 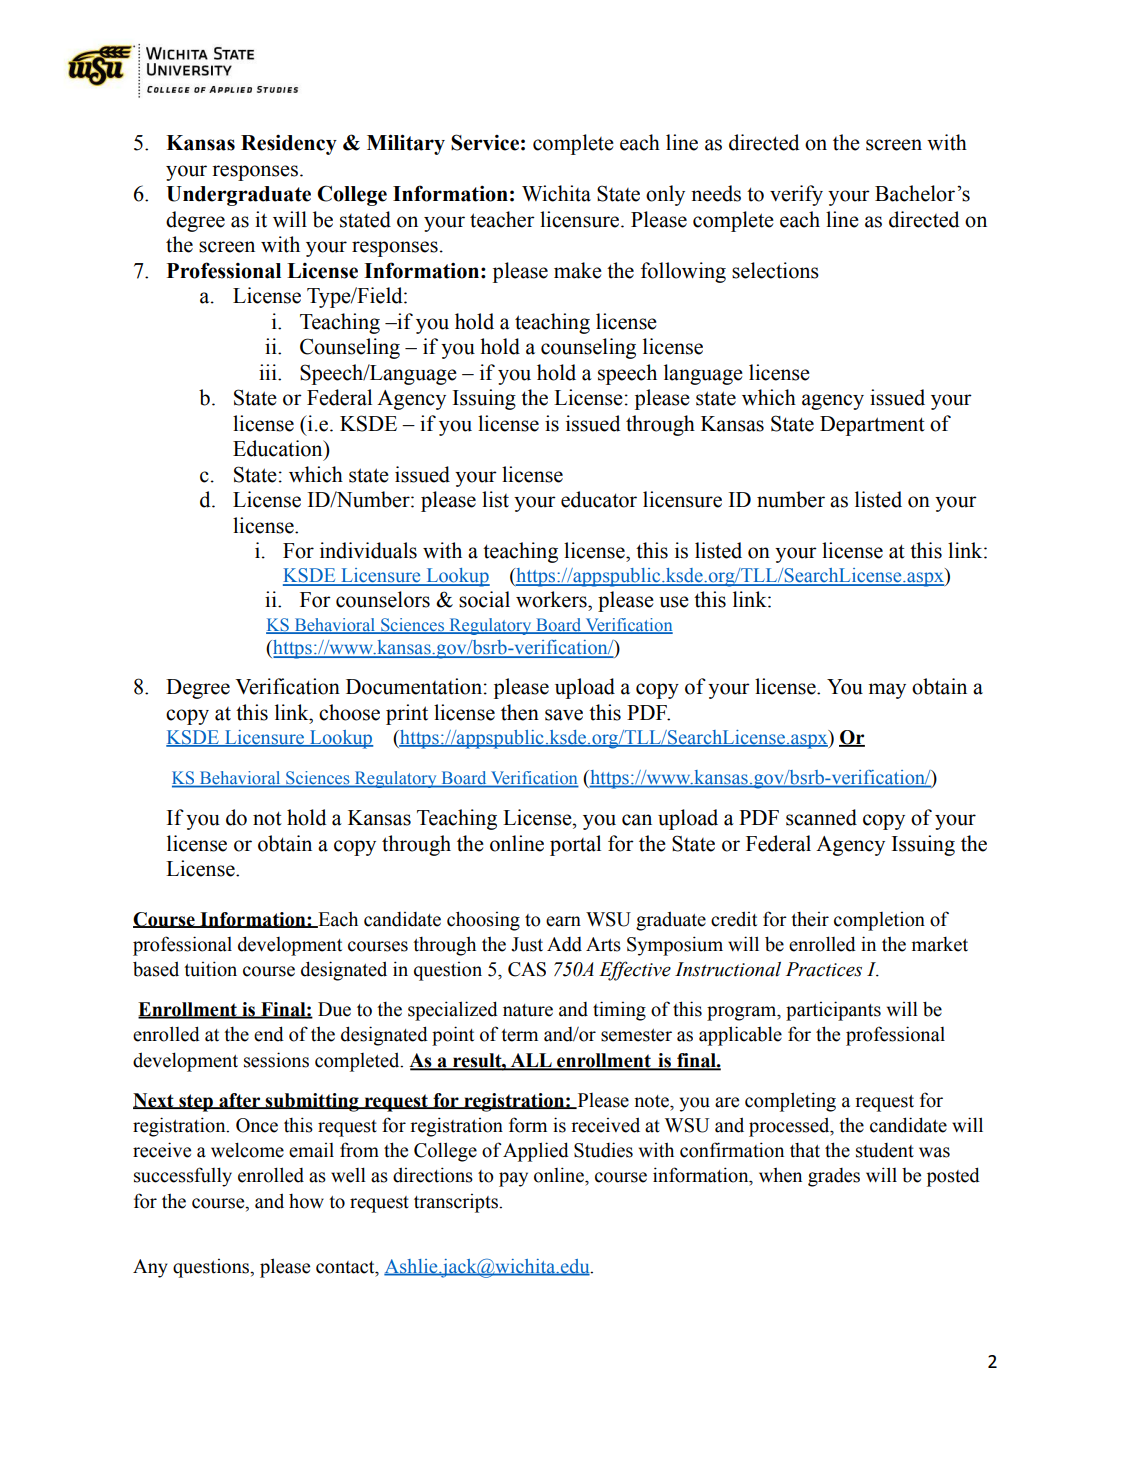 What do you see at coordinates (349, 712) in the page?
I see `choose` at bounding box center [349, 712].
